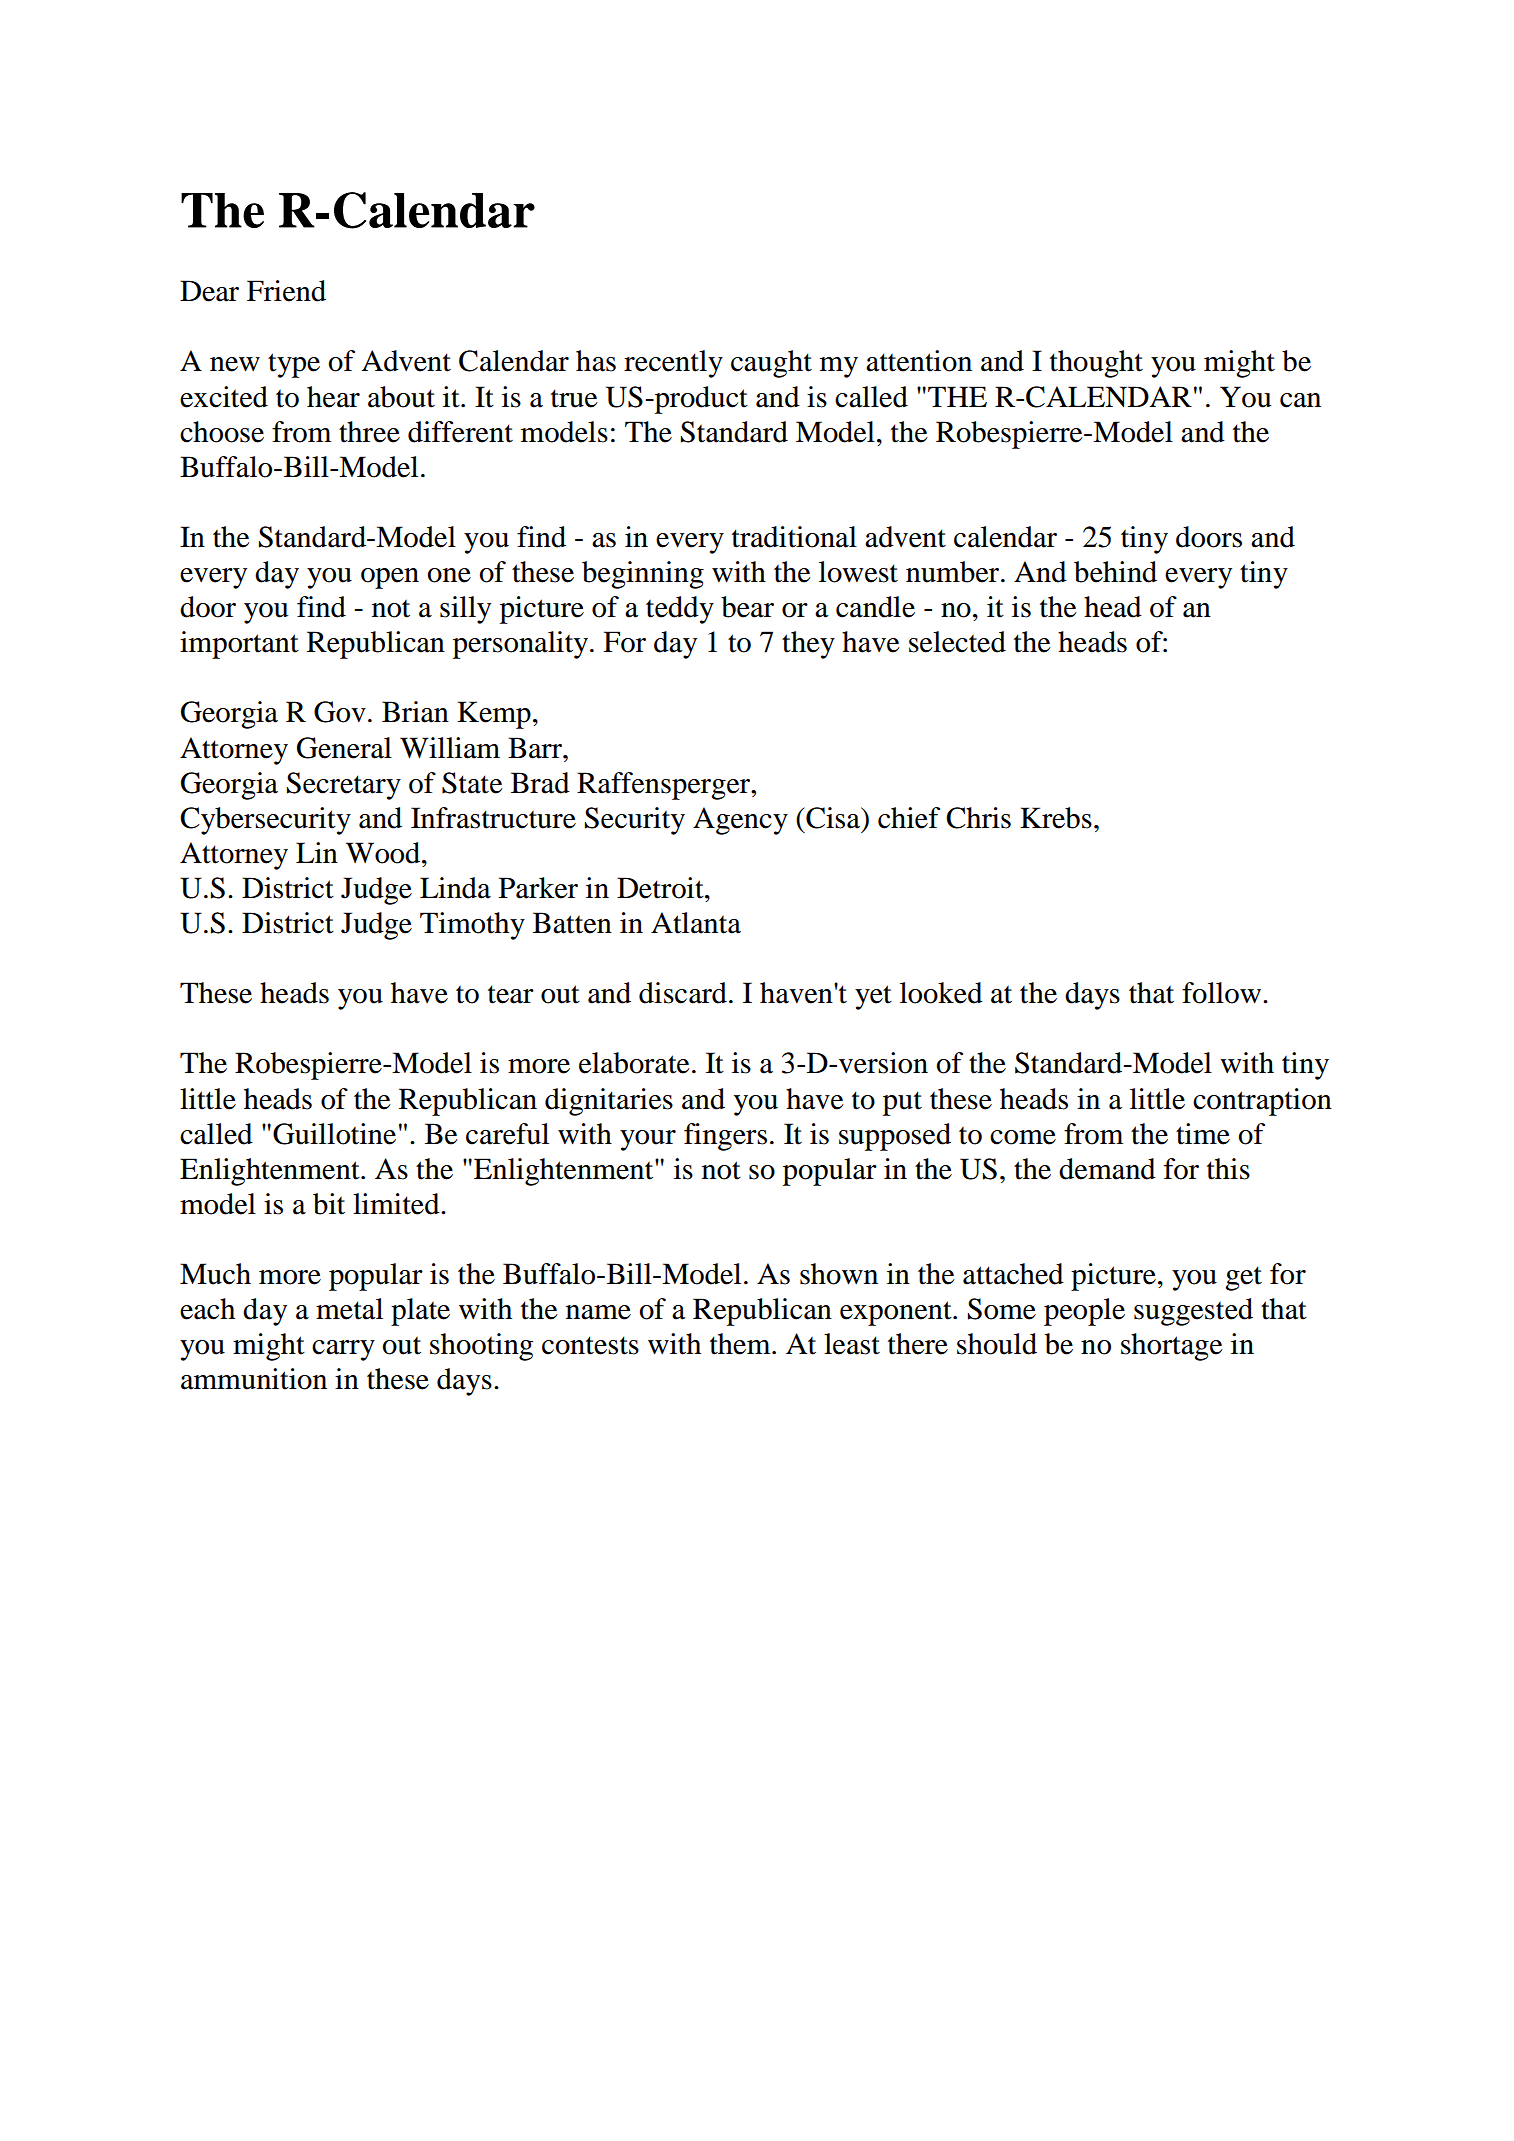 This page has height=2141, width=1514. I want to click on caught, so click(771, 364).
